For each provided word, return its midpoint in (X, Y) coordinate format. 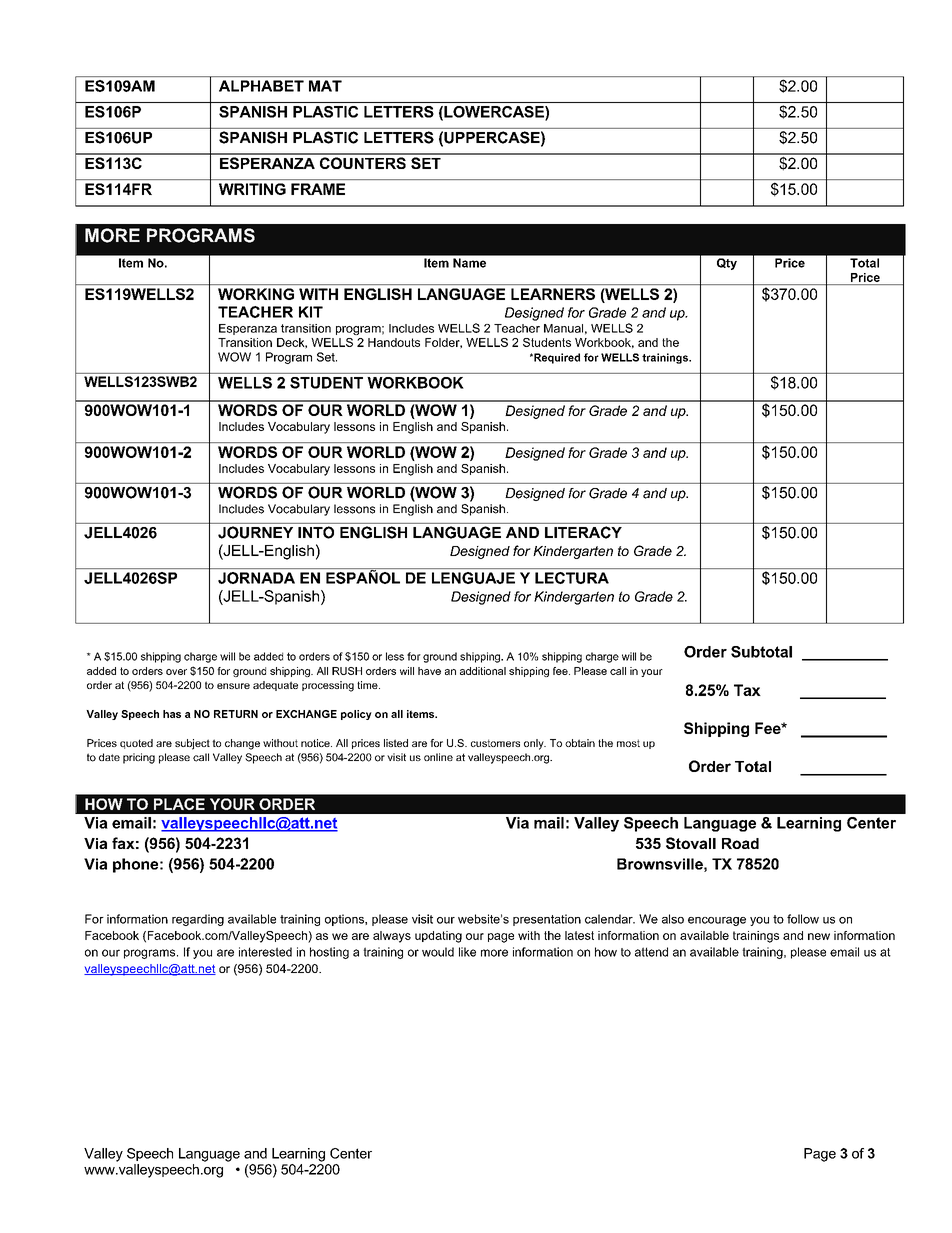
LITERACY (583, 532)
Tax (747, 690)
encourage (717, 921)
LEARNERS (553, 294)
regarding (198, 920)
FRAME (318, 189)
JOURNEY (255, 532)
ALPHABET (261, 86)
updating (438, 937)
